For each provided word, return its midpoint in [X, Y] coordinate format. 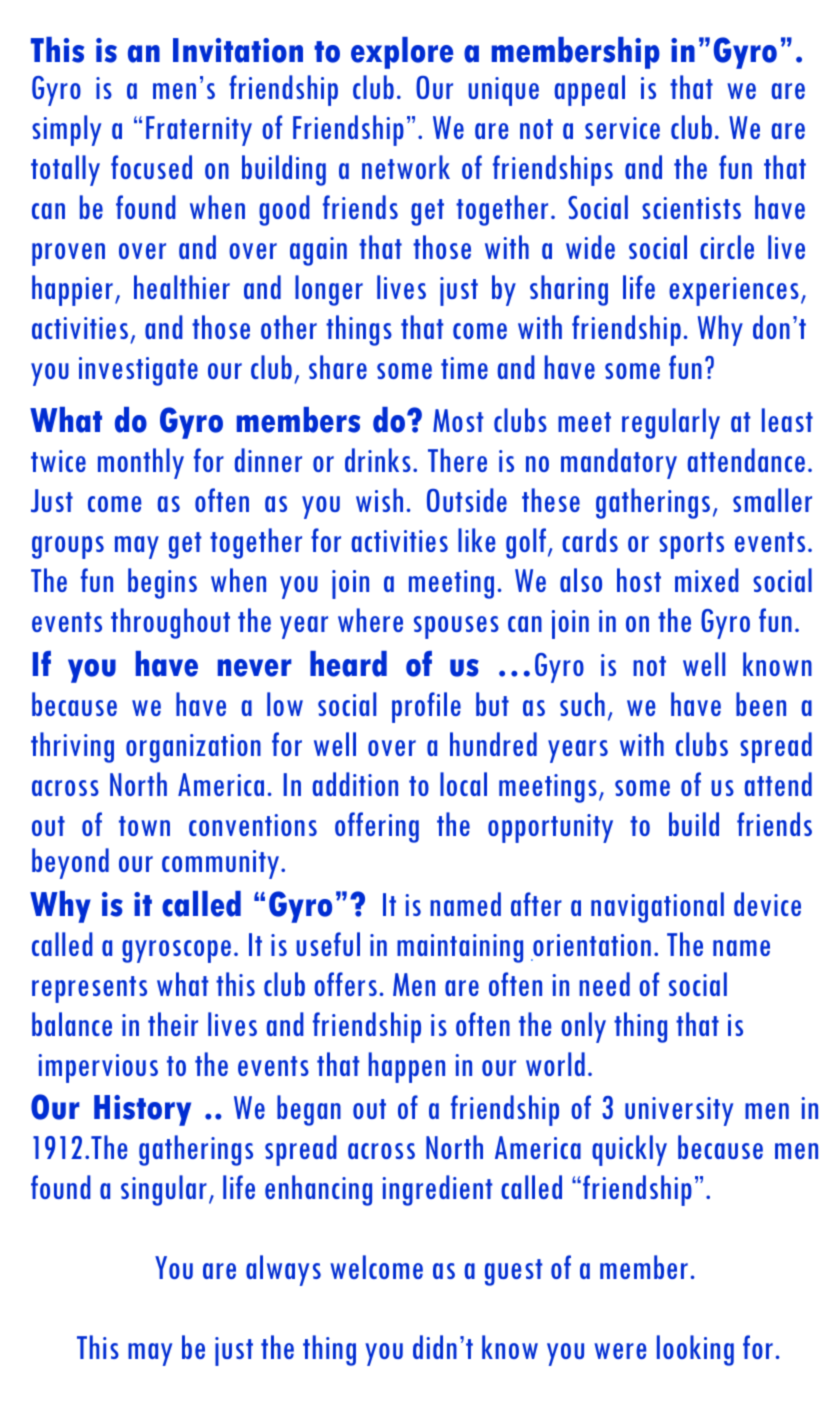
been [761, 704]
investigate [138, 371]
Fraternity [199, 131]
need [604, 984]
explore [402, 53]
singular [164, 1190]
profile [426, 707]
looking [695, 1350]
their [173, 1024]
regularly [671, 423]
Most [458, 420]
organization [193, 748]
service [622, 128]
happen [407, 1067]
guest [514, 1272]
